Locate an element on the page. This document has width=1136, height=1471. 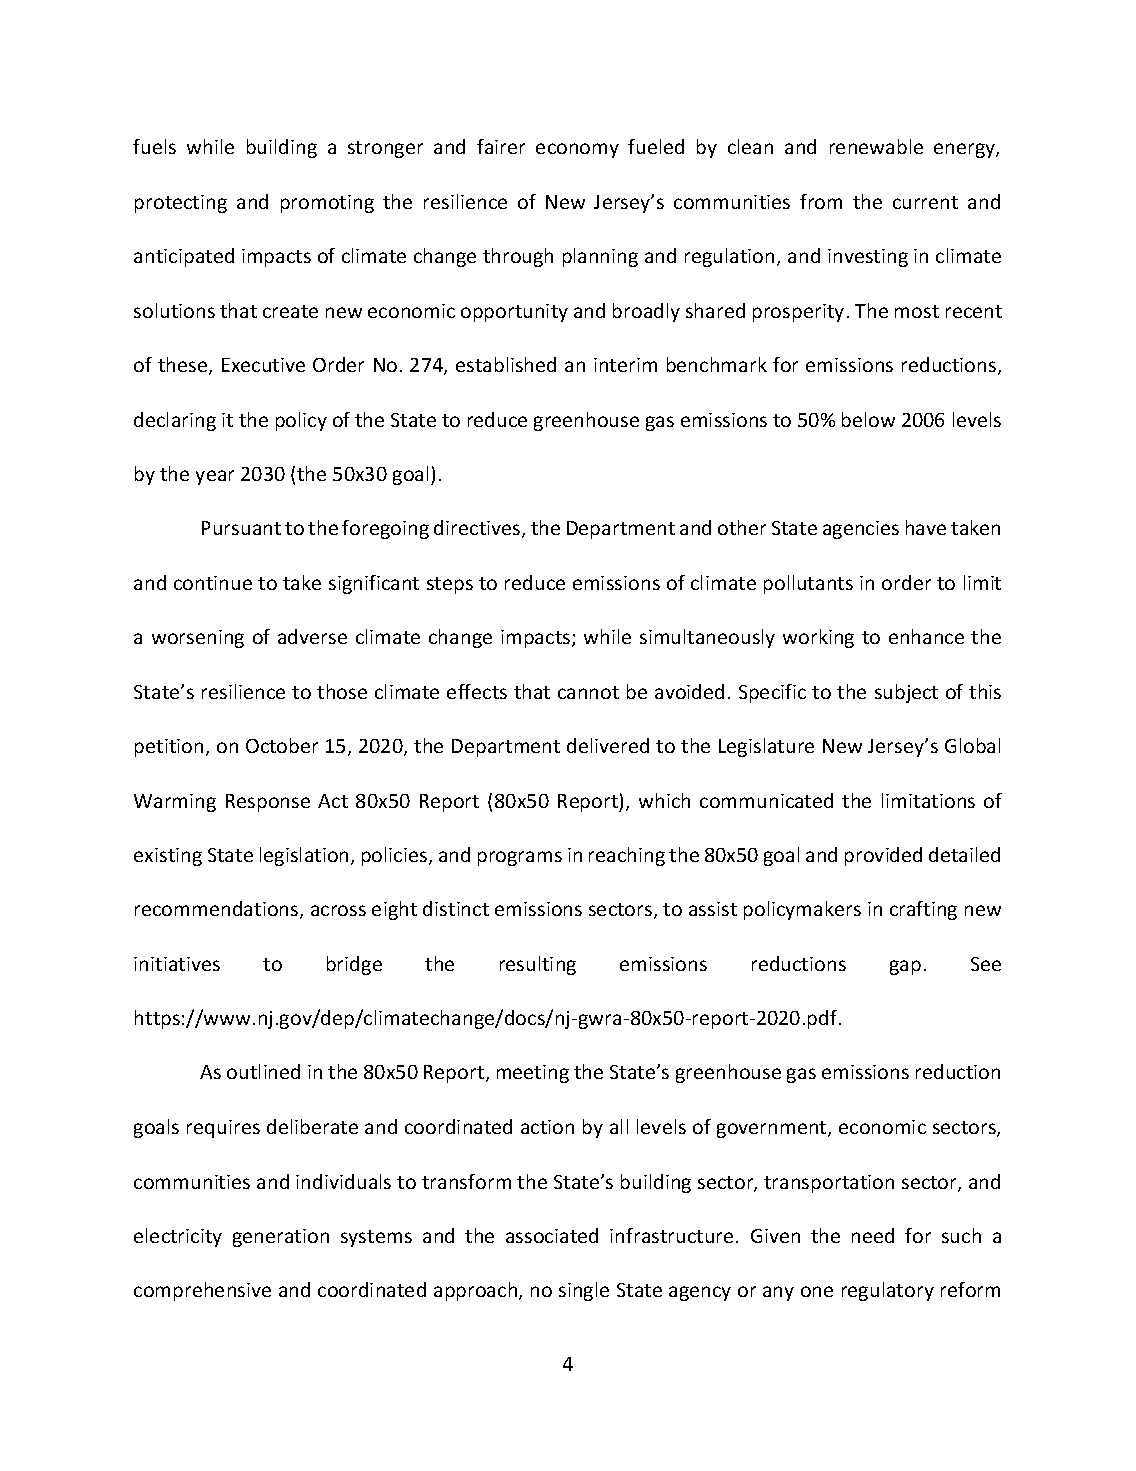
cannot is located at coordinates (588, 692).
